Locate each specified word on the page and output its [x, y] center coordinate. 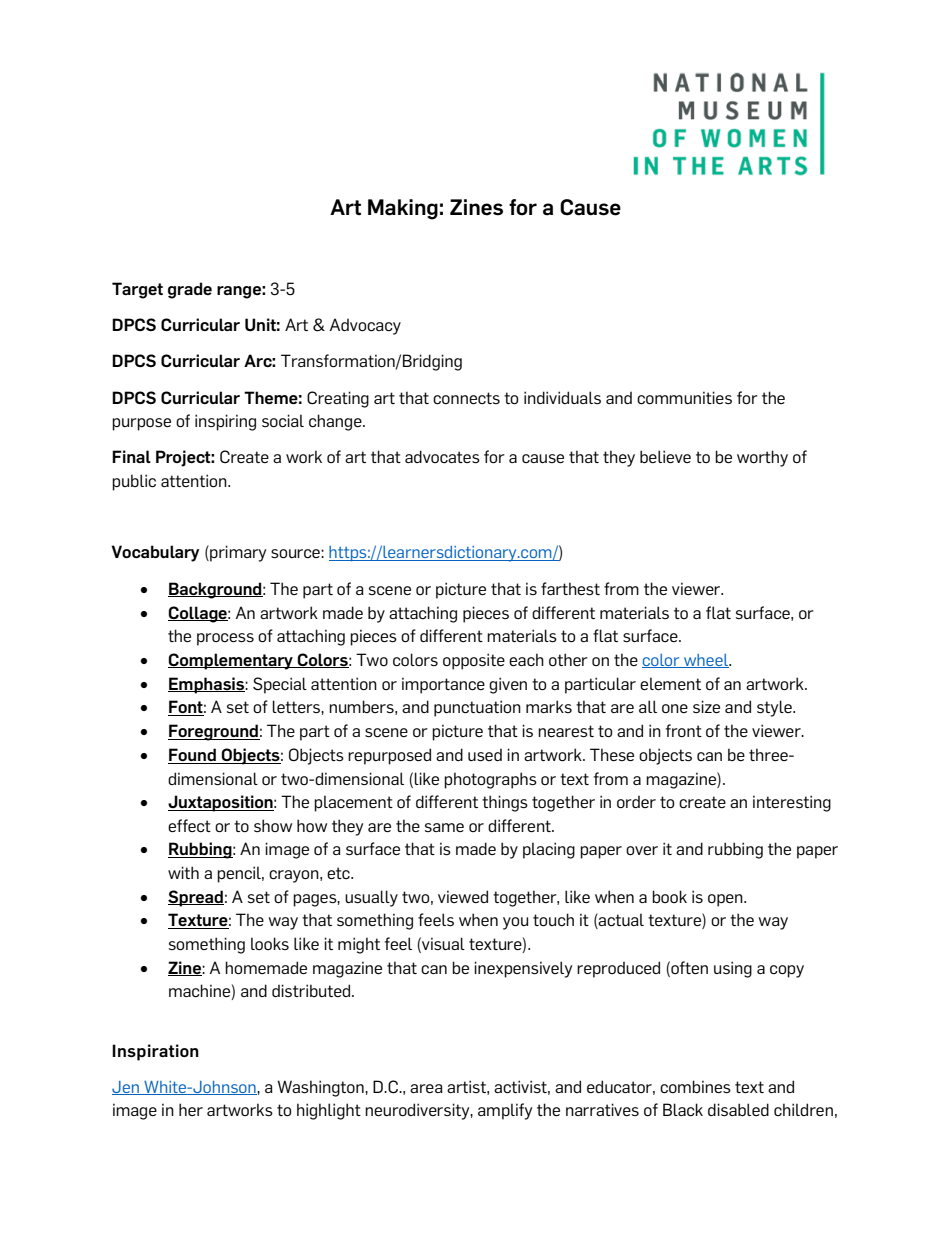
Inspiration [155, 1052]
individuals [562, 397]
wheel [706, 661]
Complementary [231, 661]
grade [190, 290]
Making [403, 209]
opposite [474, 661]
